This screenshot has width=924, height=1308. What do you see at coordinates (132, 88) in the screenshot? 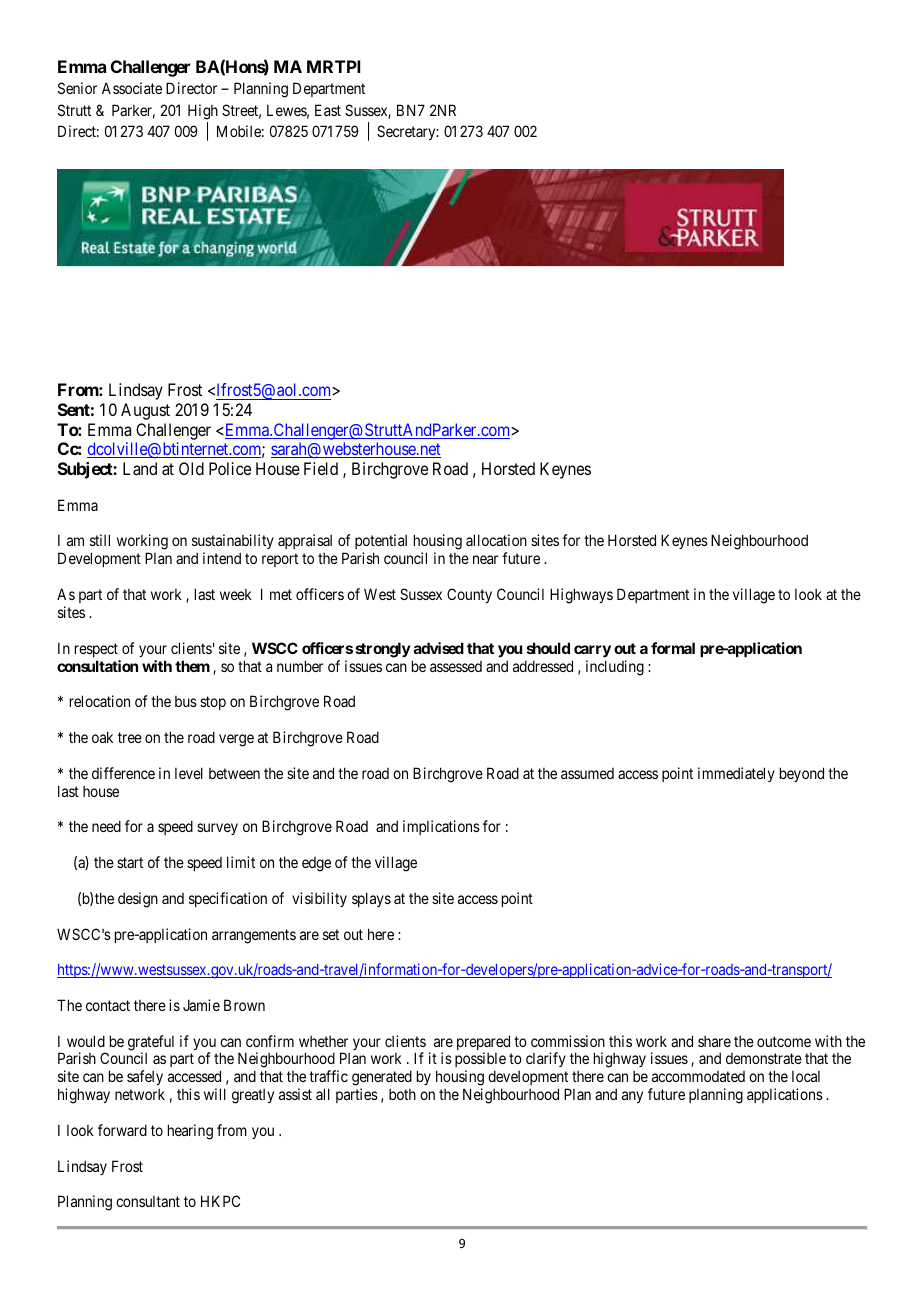
I see `Associate` at bounding box center [132, 88].
